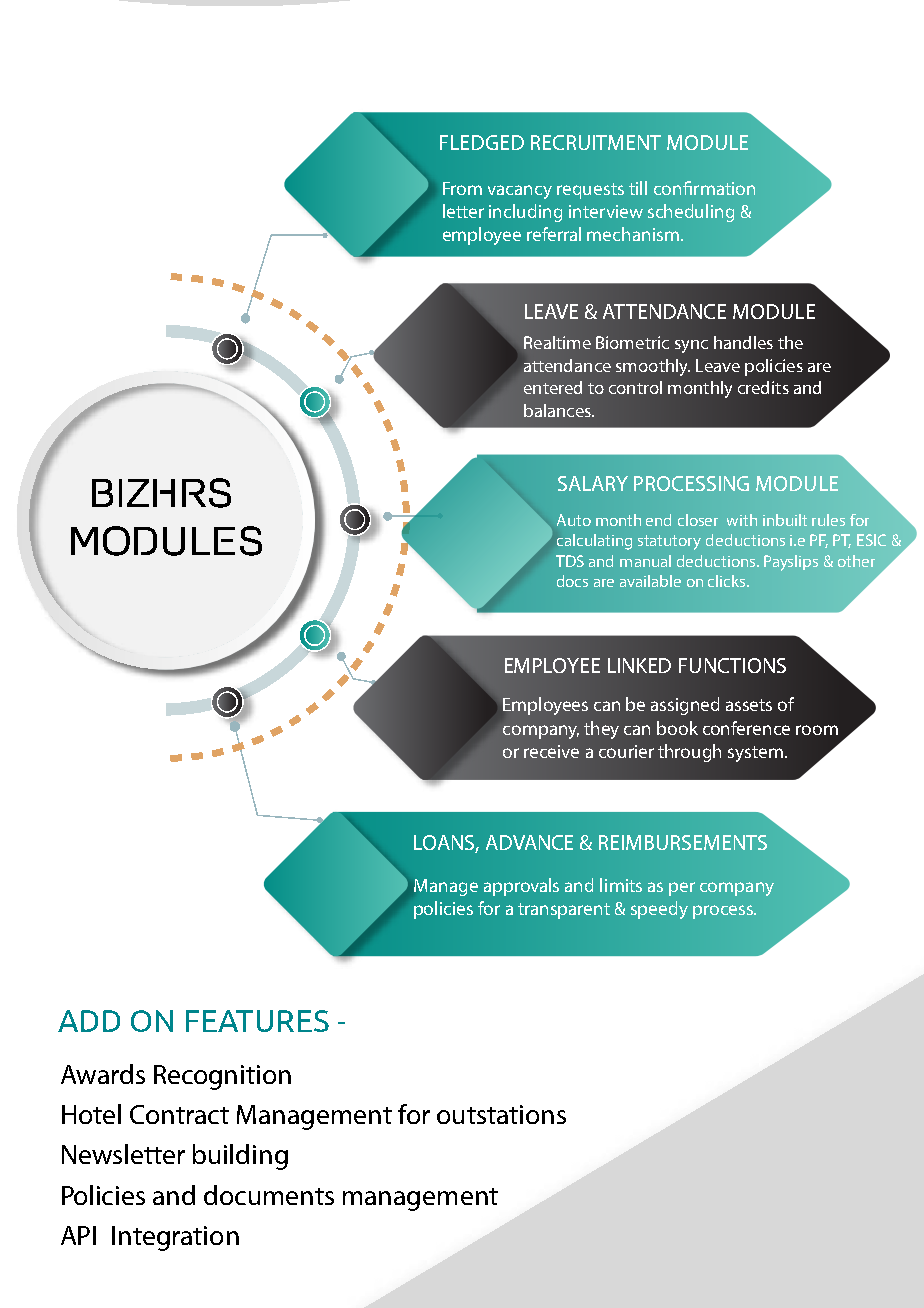 This image has width=924, height=1308. I want to click on From, so click(462, 188).
